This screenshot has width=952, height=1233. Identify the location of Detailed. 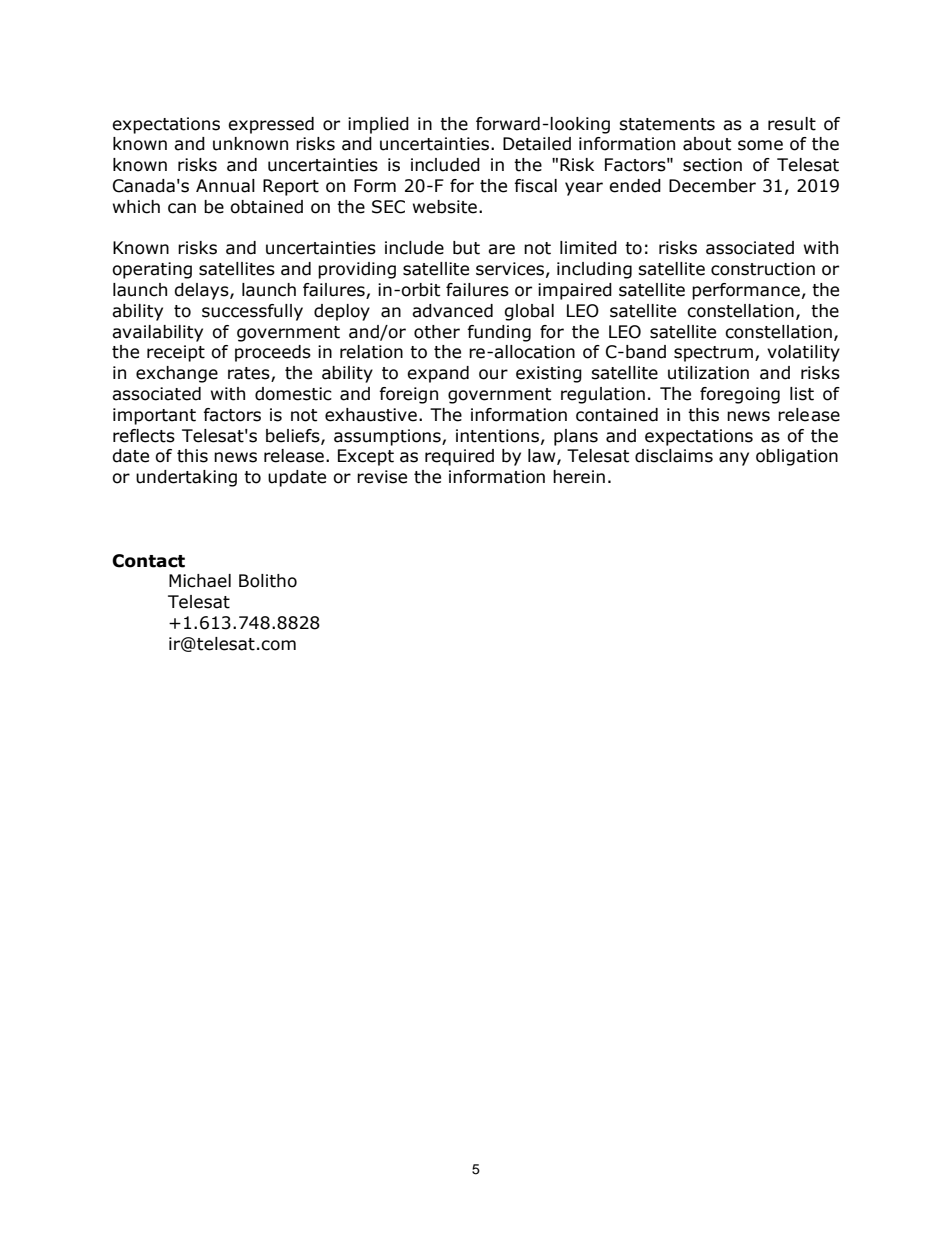
(537, 144).
